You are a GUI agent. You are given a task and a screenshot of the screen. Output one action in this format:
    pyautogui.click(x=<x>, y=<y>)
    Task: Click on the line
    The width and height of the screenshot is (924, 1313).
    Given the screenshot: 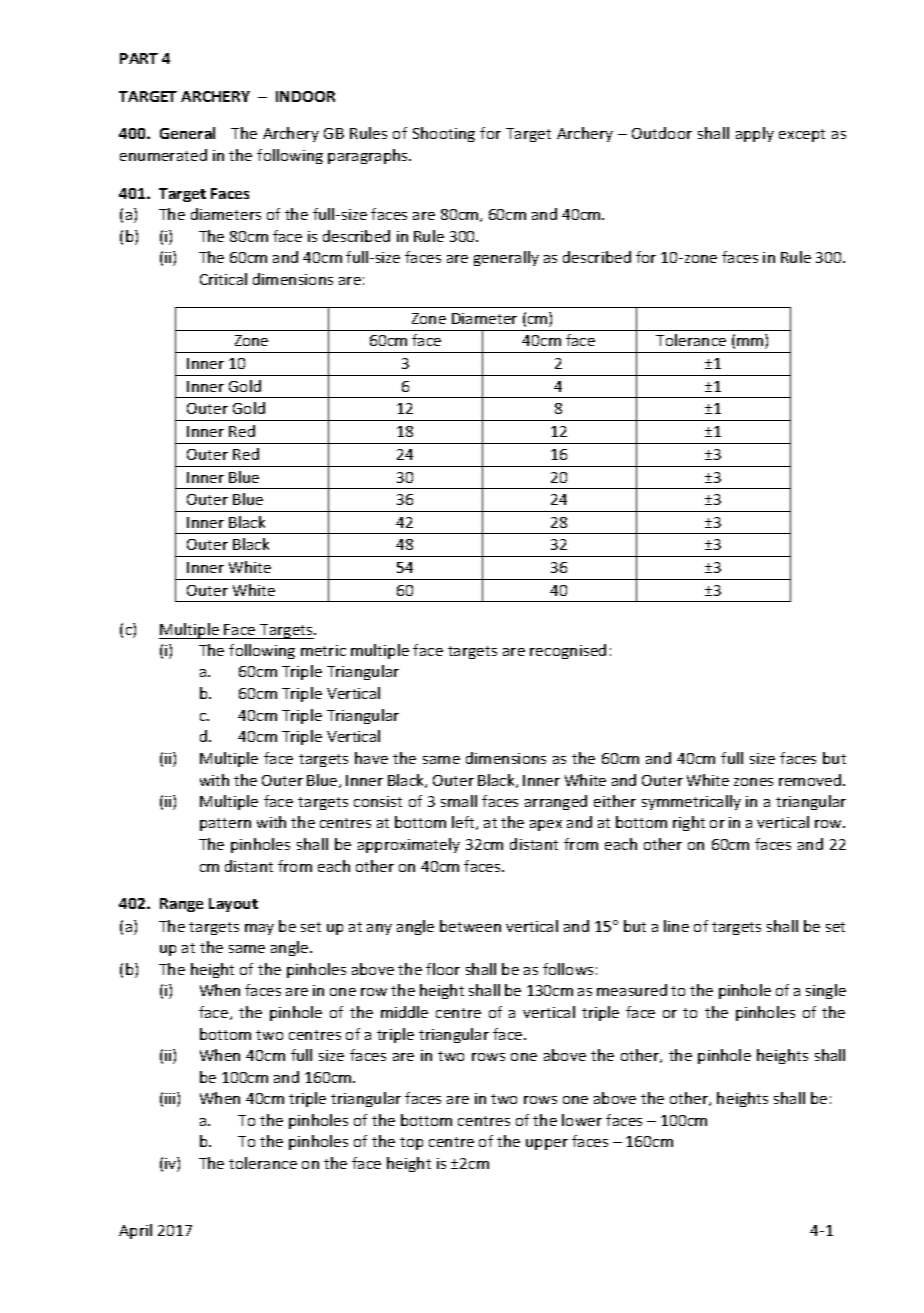 What is the action you would take?
    pyautogui.click(x=676, y=926)
